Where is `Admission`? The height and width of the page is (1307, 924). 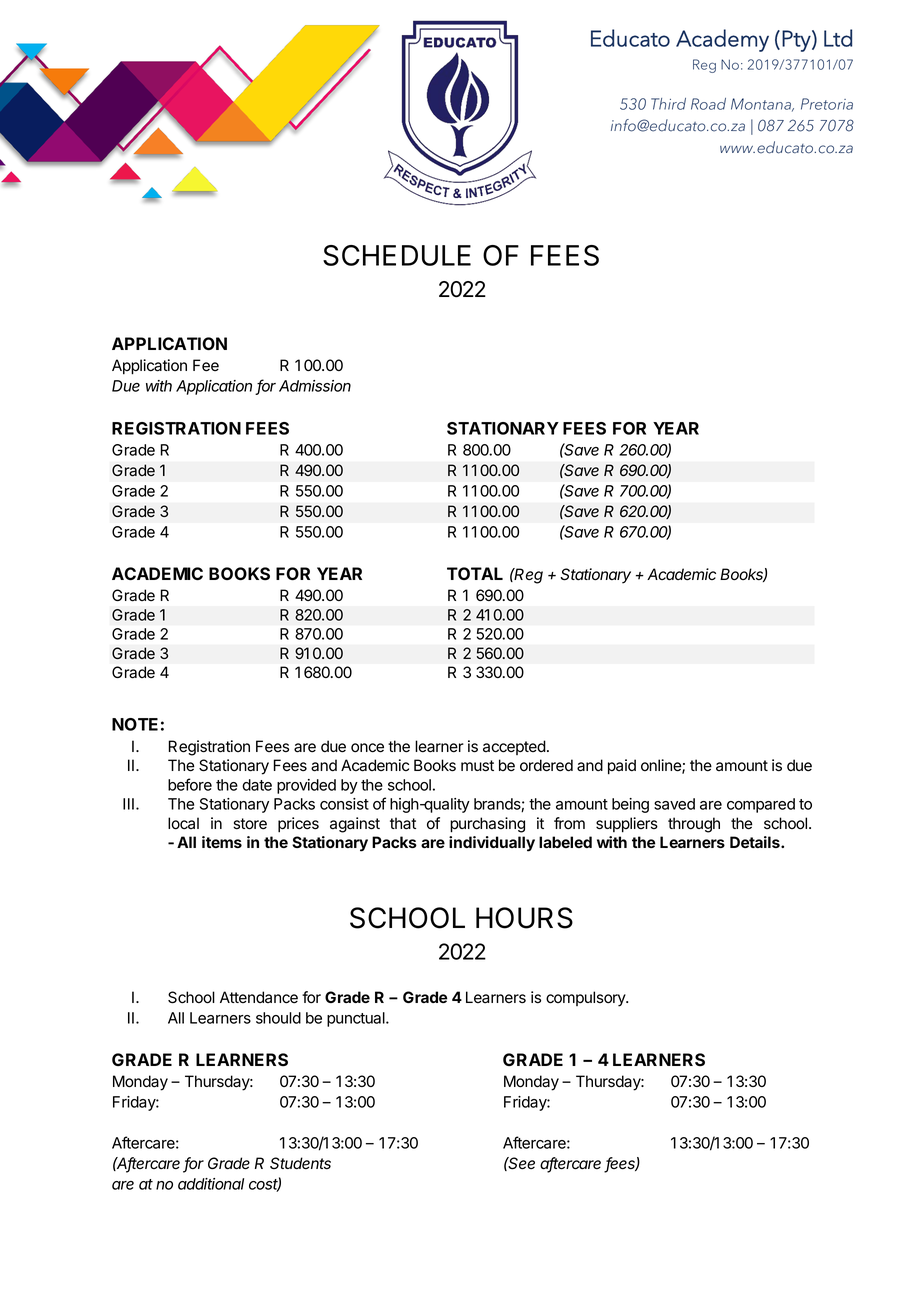
Admission is located at coordinates (315, 386).
